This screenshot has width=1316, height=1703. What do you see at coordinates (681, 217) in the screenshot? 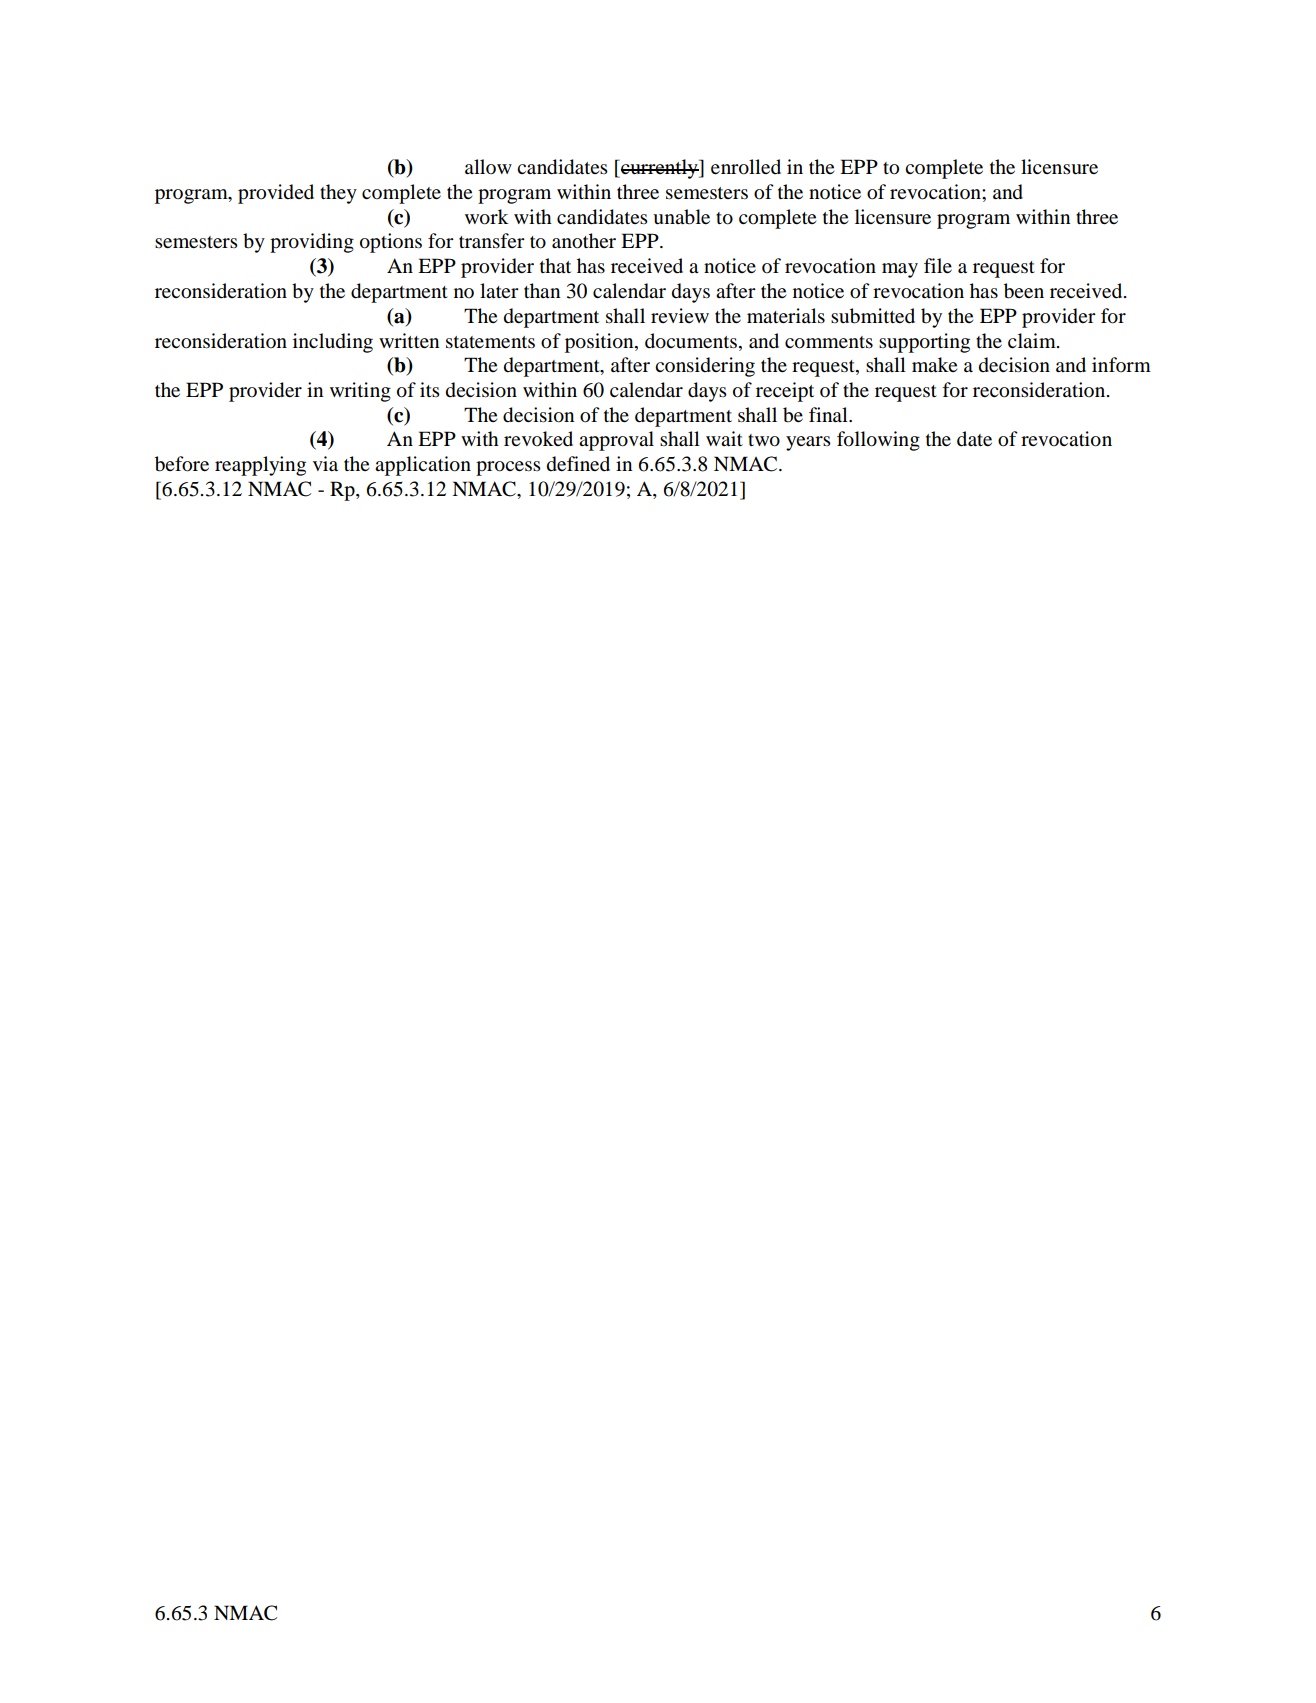
I see `unable` at bounding box center [681, 217].
